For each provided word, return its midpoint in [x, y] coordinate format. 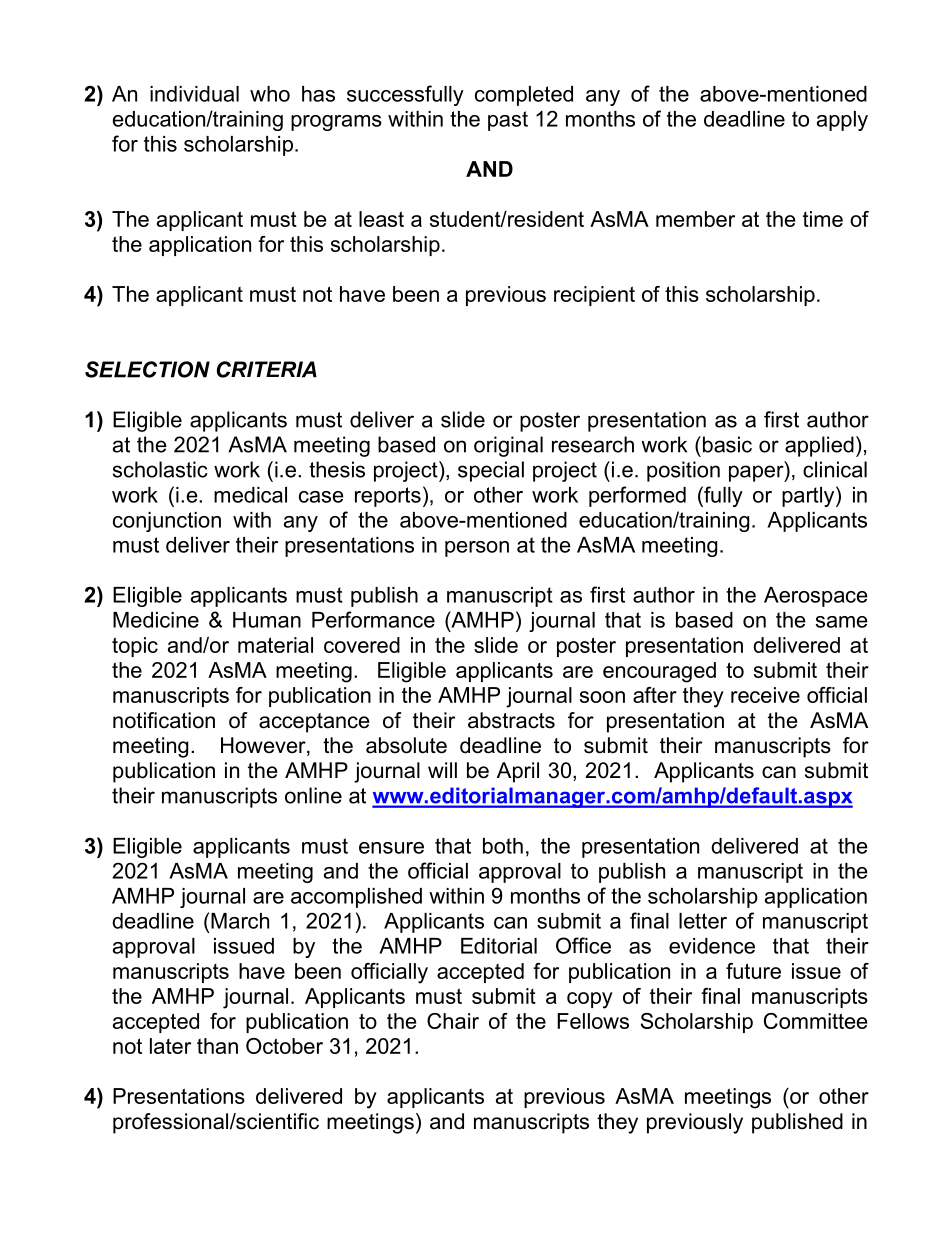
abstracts [511, 720]
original [508, 446]
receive [765, 695]
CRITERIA [267, 369]
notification [164, 720]
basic [726, 444]
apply [842, 121]
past [508, 121]
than [217, 1046]
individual [194, 94]
